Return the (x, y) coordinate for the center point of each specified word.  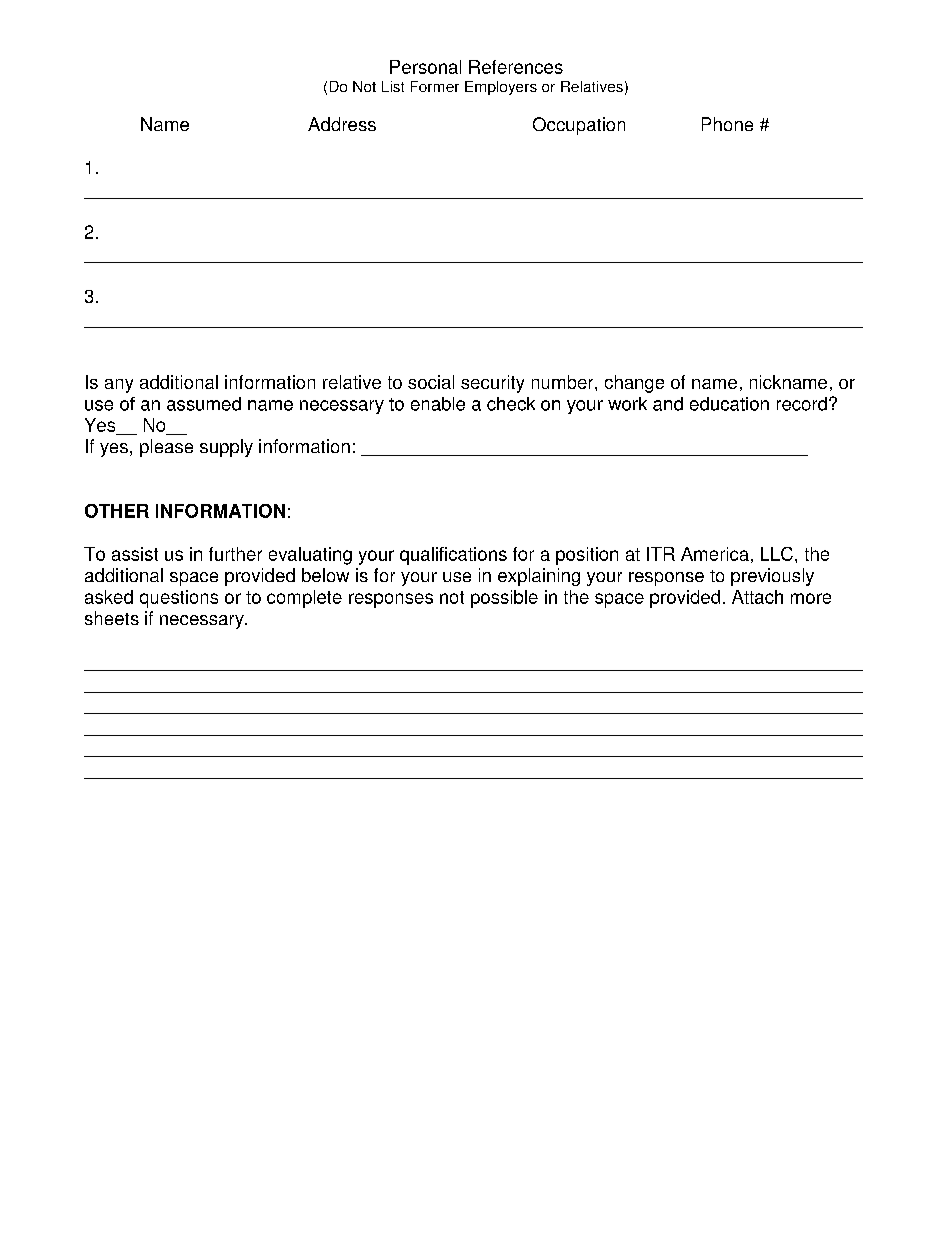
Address (342, 124)
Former (435, 86)
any (119, 386)
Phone (727, 124)
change (634, 384)
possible (504, 599)
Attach (757, 597)
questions (179, 599)
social (431, 382)
